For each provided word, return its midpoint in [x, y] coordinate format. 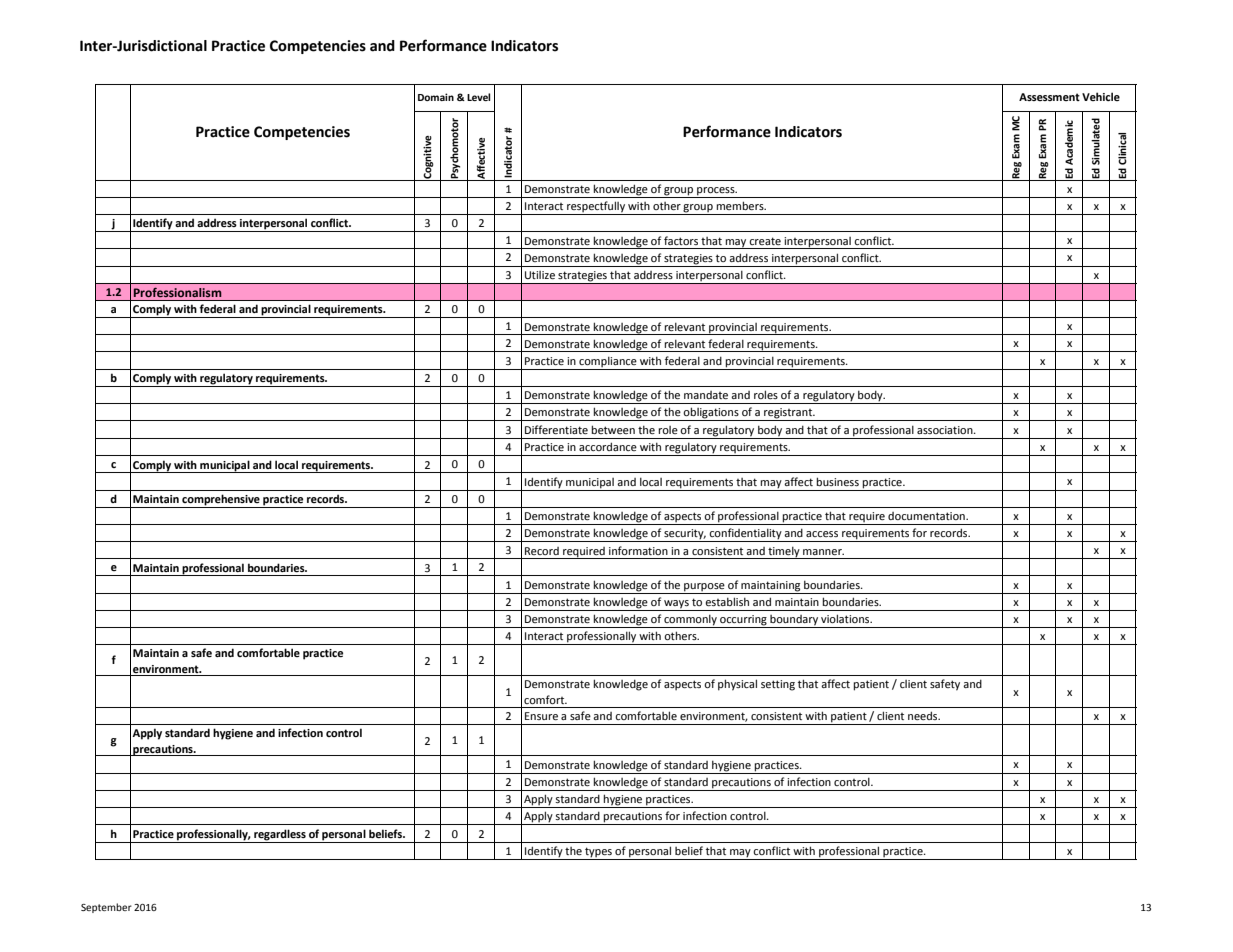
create [765, 241]
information [638, 550]
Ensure [541, 716]
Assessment [1049, 97]
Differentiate [556, 429]
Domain [436, 97]
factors [681, 240]
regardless [280, 836]
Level [478, 97]
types [598, 853]
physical [737, 685]
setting [778, 685]
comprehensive [221, 501]
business [837, 481]
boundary [794, 621]
